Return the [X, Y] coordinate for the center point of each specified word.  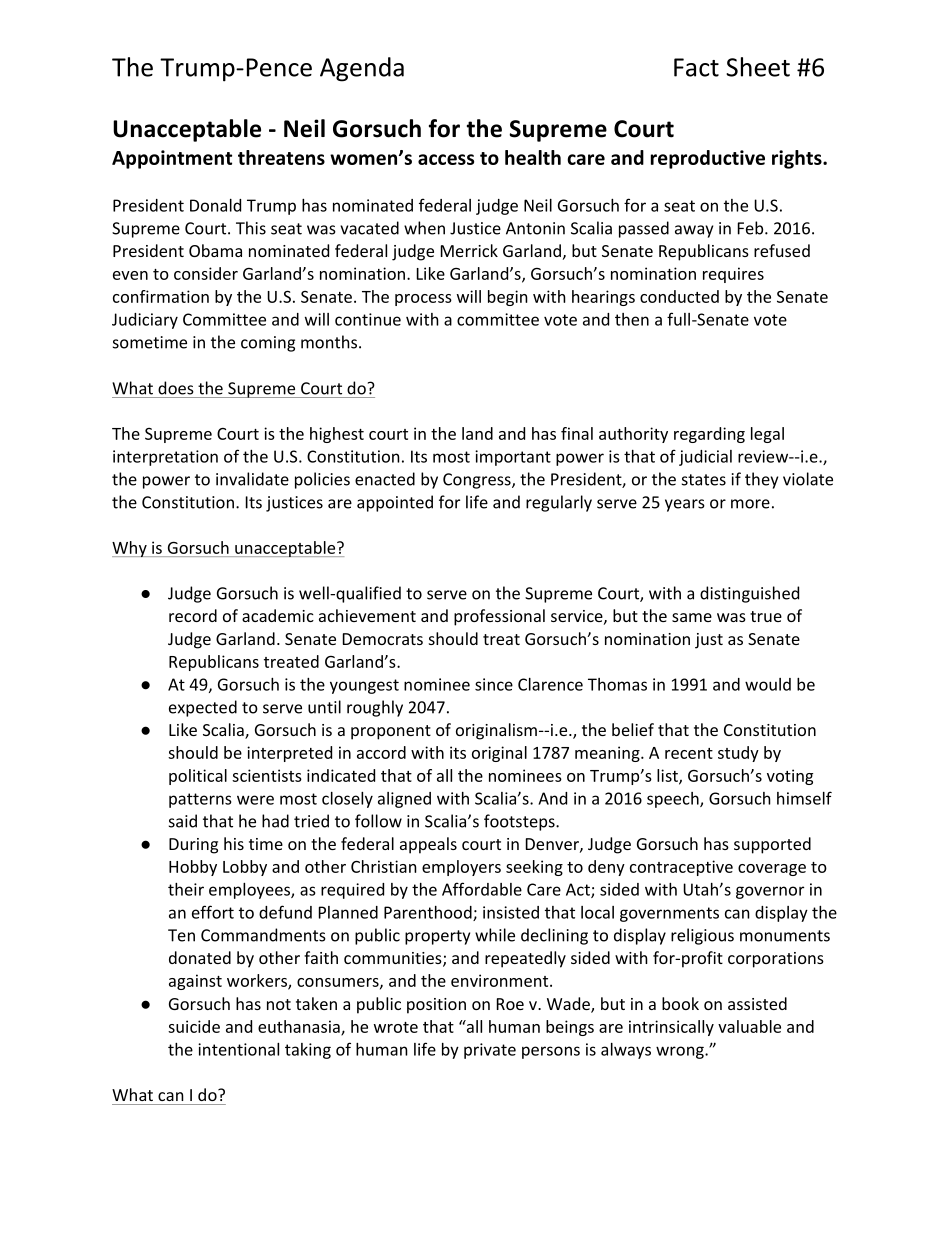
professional [499, 617]
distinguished [749, 594]
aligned [404, 800]
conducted [679, 296]
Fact [696, 67]
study [738, 754]
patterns [200, 800]
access [446, 159]
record [193, 615]
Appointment [172, 159]
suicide [194, 1026]
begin [508, 298]
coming [268, 344]
